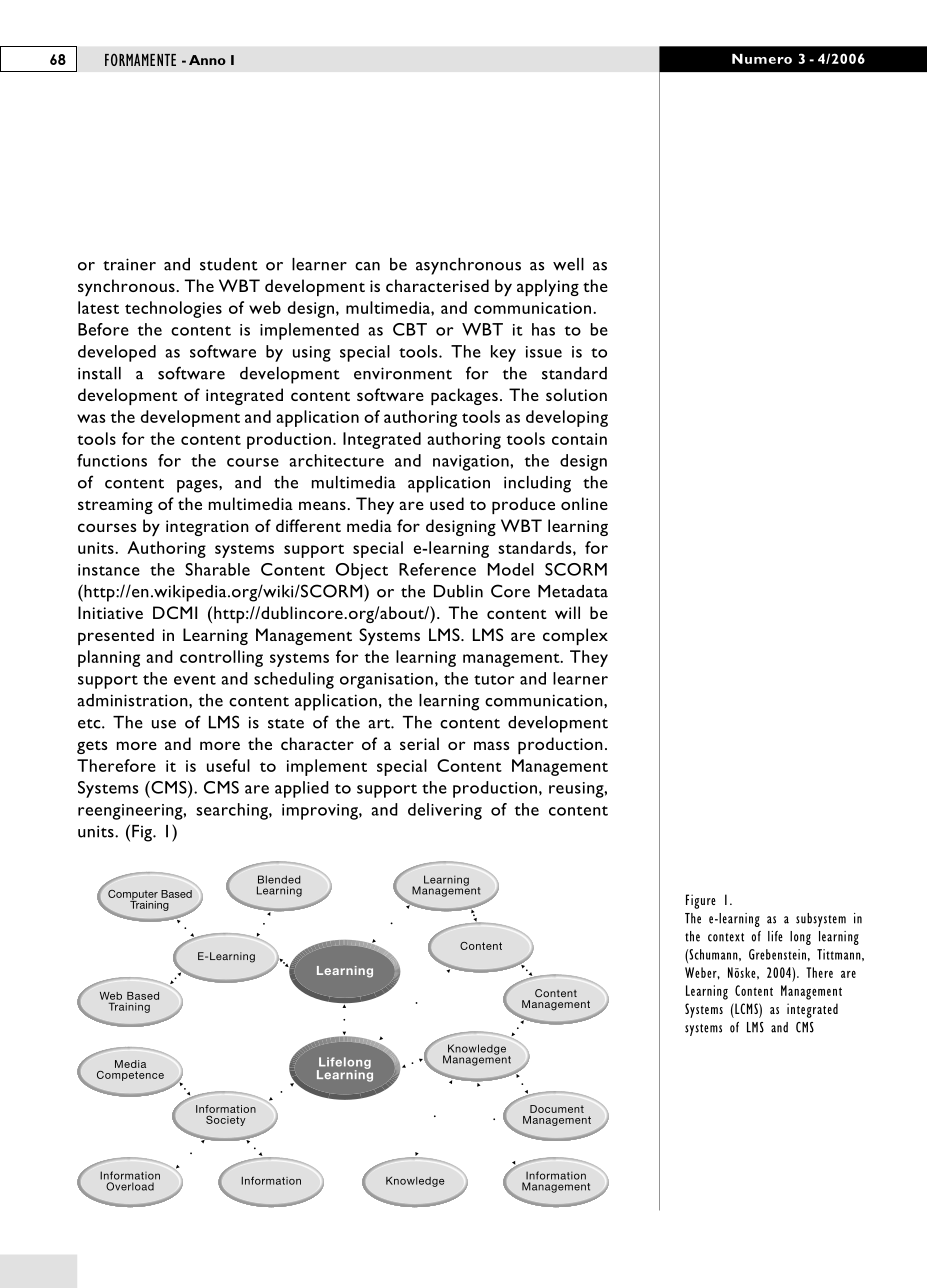  I want to click on mass, so click(491, 745).
